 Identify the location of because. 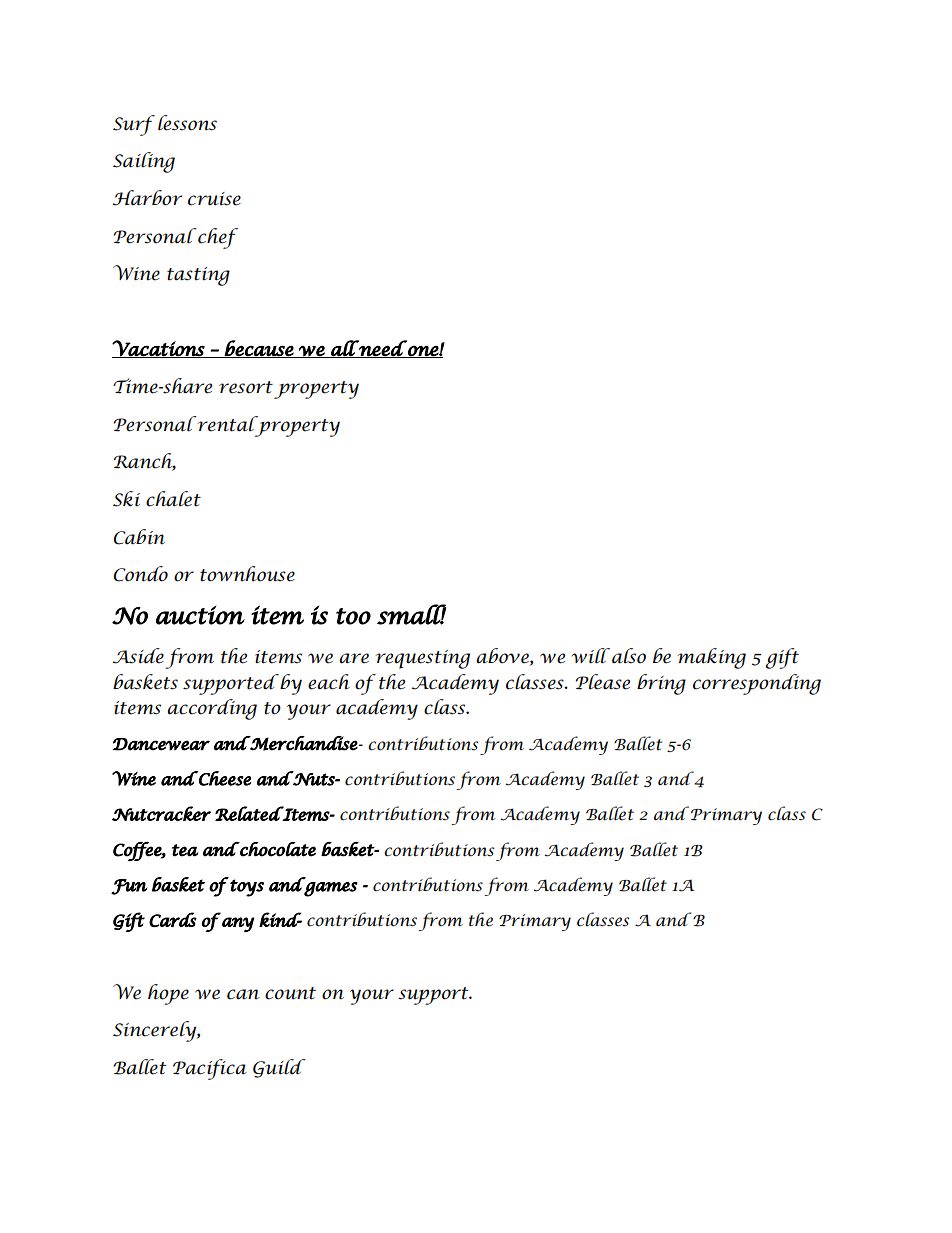
(259, 349).
